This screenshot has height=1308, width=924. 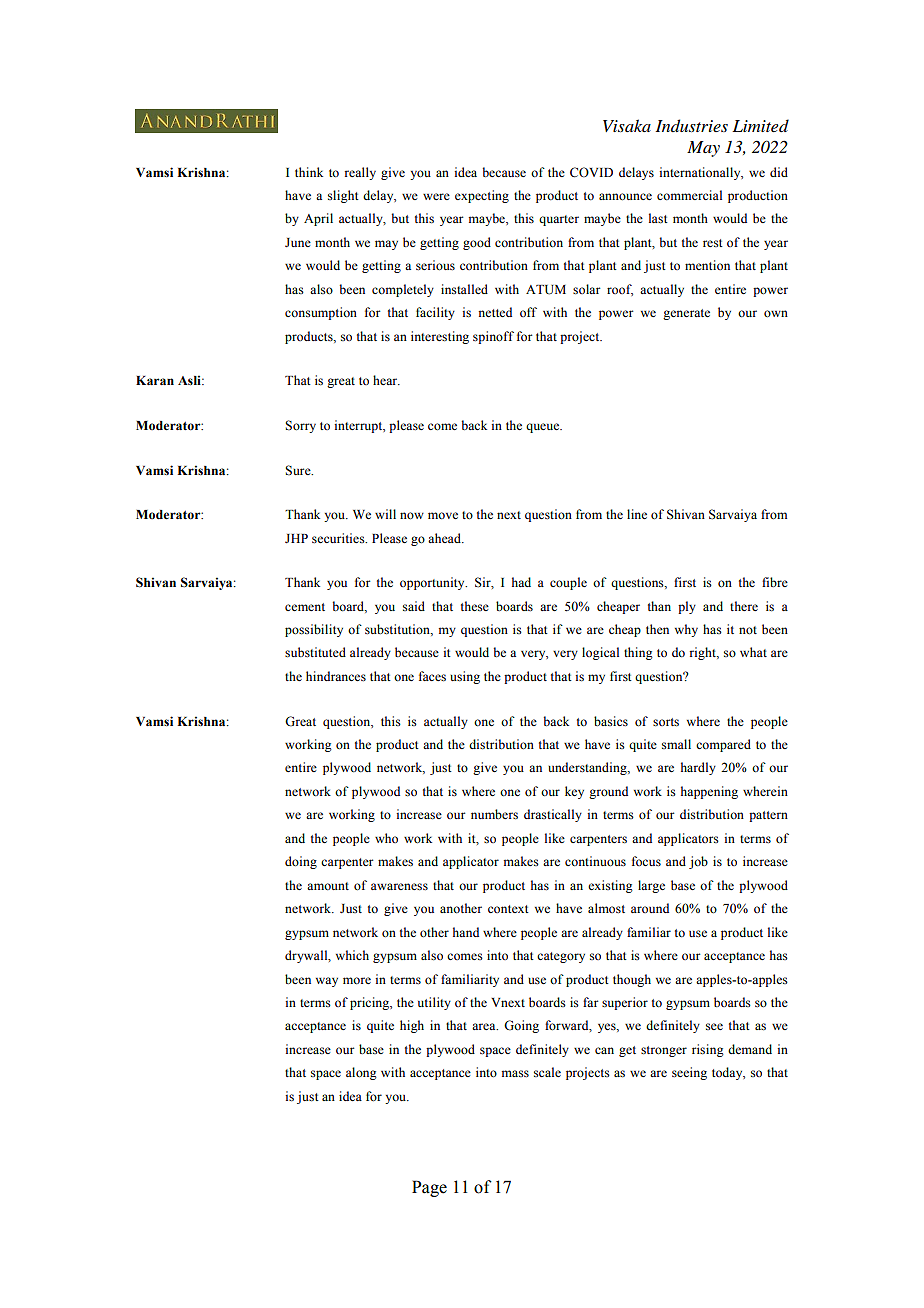 I want to click on ahead, so click(x=445, y=538).
